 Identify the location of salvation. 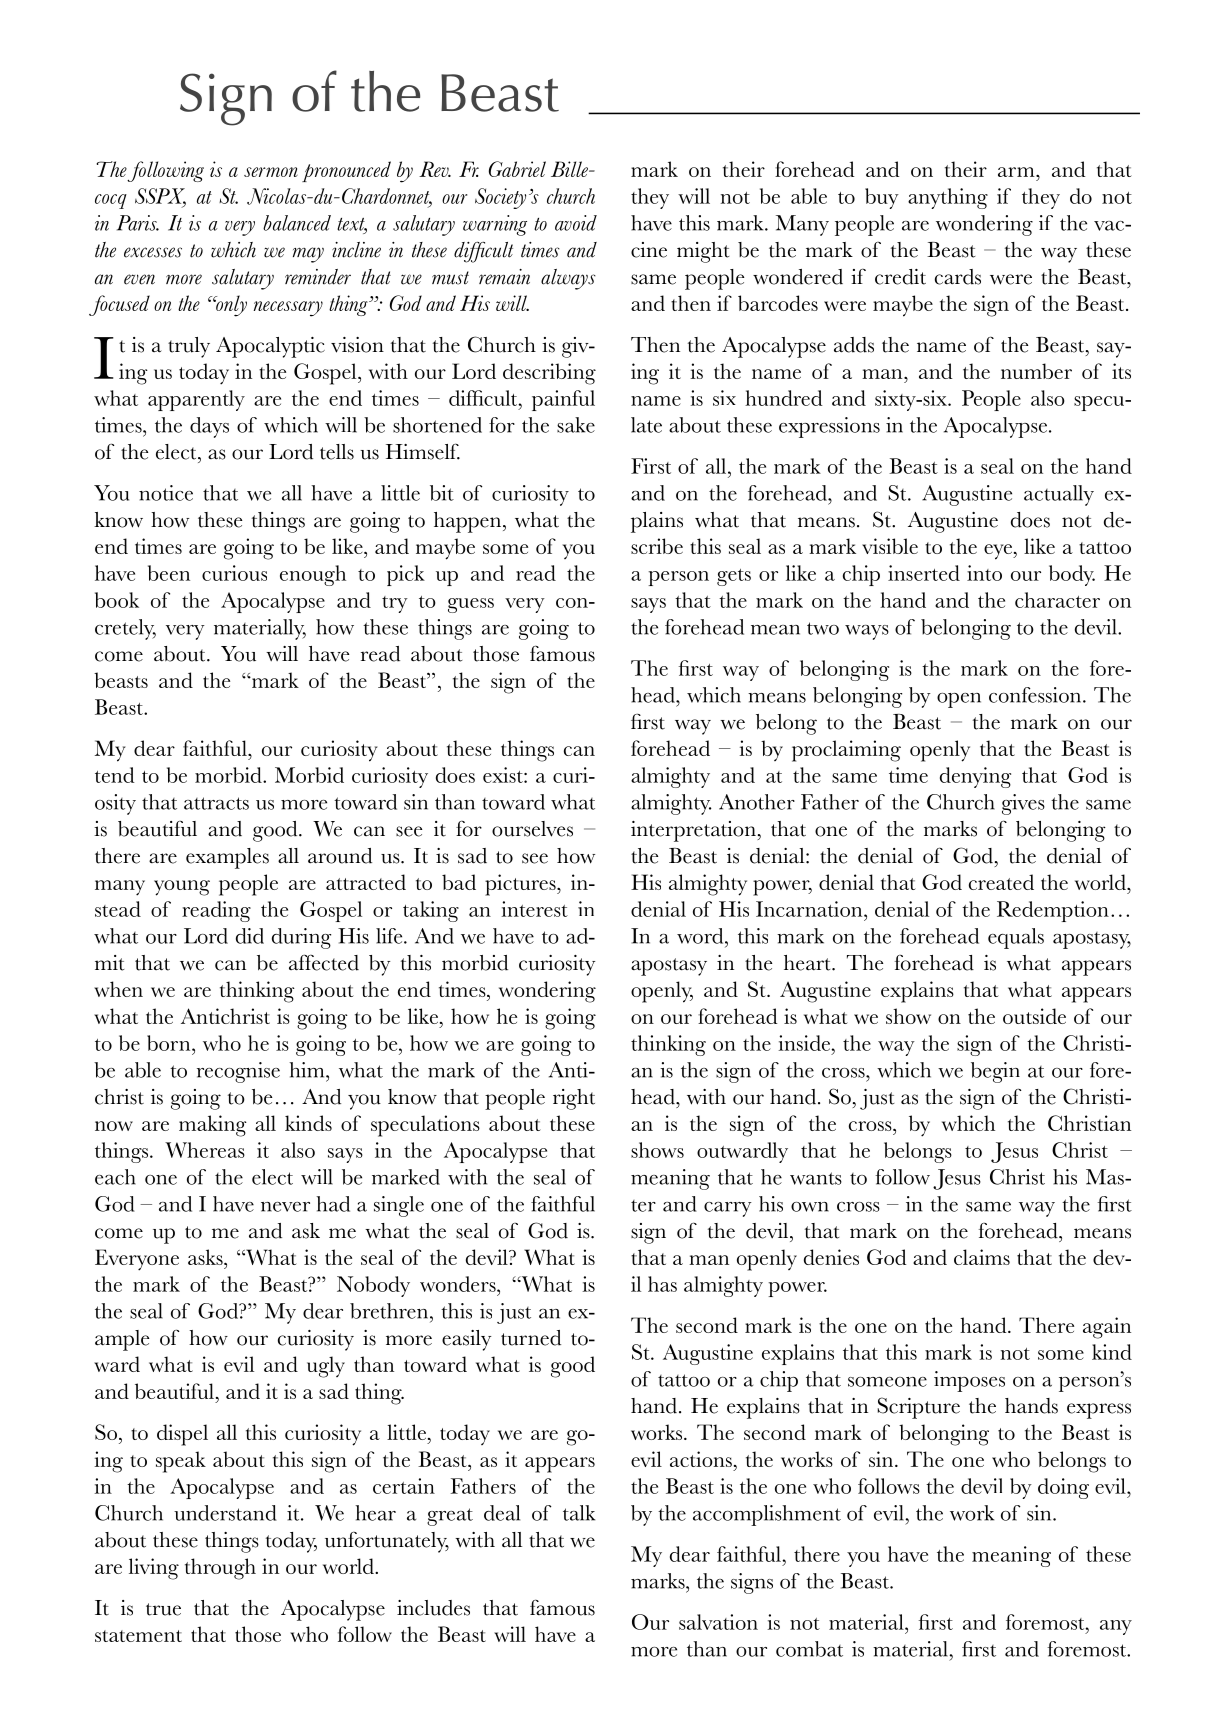
(718, 1622).
